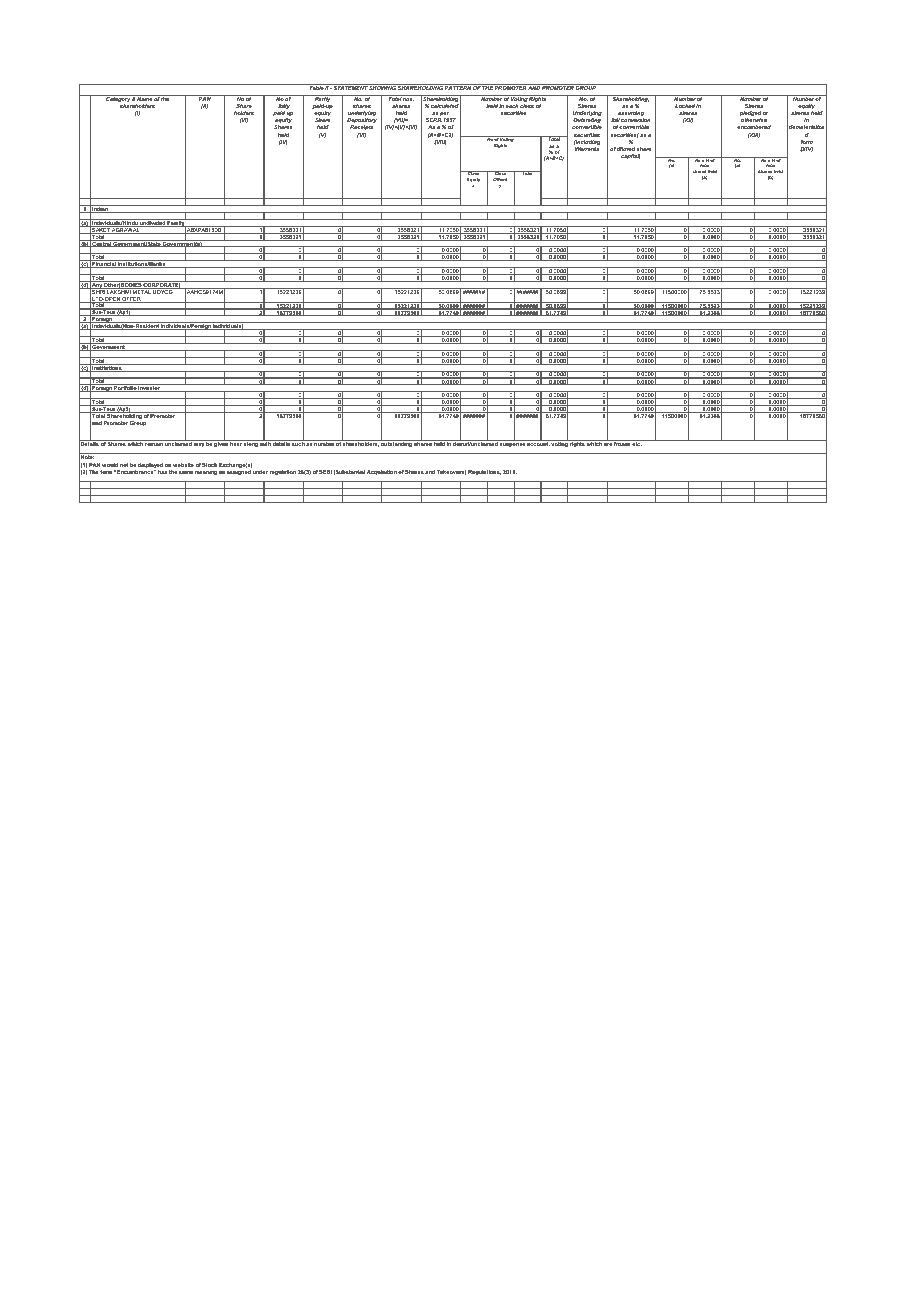 This page has height=1308, width=924. Describe the element at coordinates (451, 472) in the page. I see `Takeovers` at that location.
